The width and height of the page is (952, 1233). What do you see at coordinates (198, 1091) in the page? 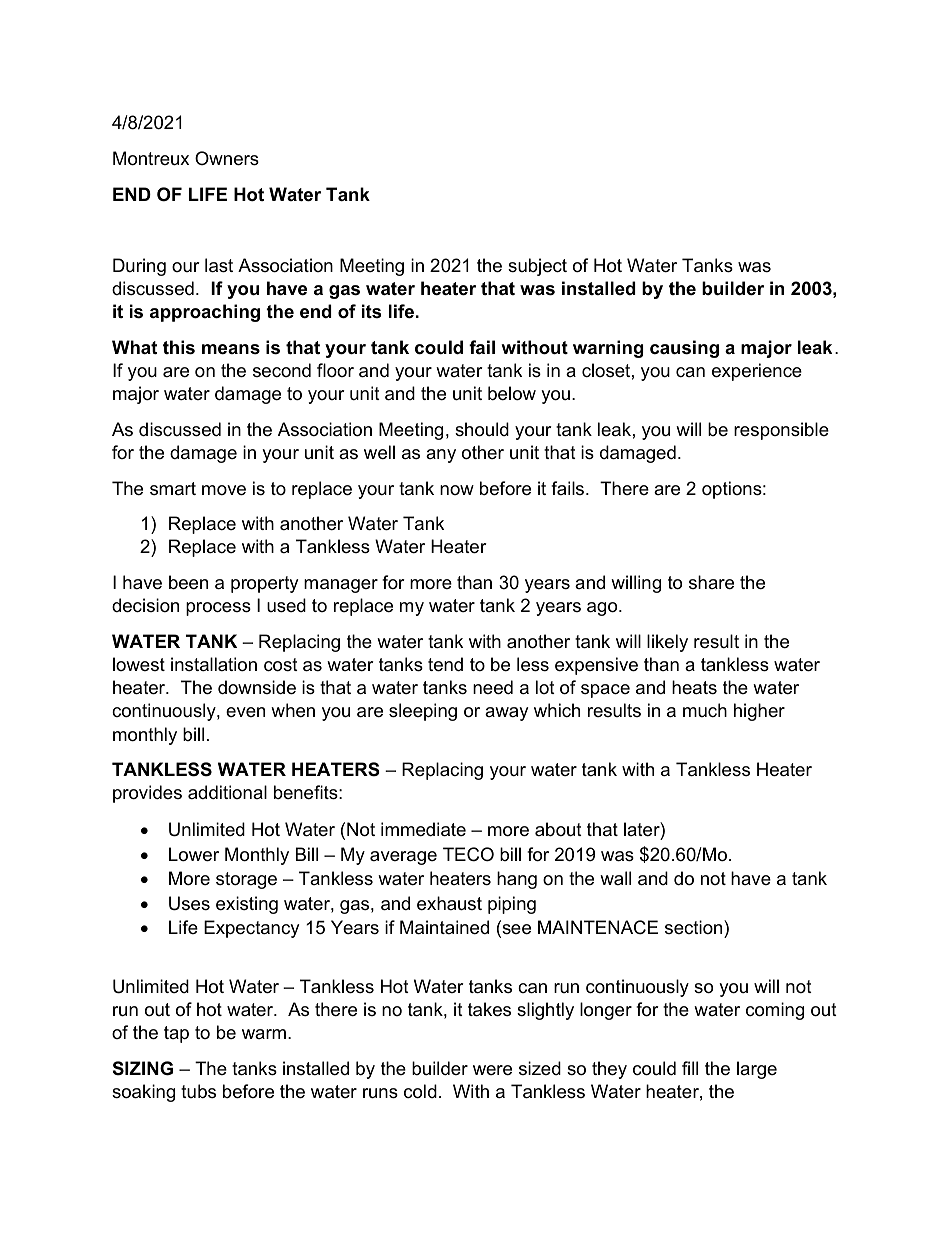
I see `tubs` at bounding box center [198, 1091].
